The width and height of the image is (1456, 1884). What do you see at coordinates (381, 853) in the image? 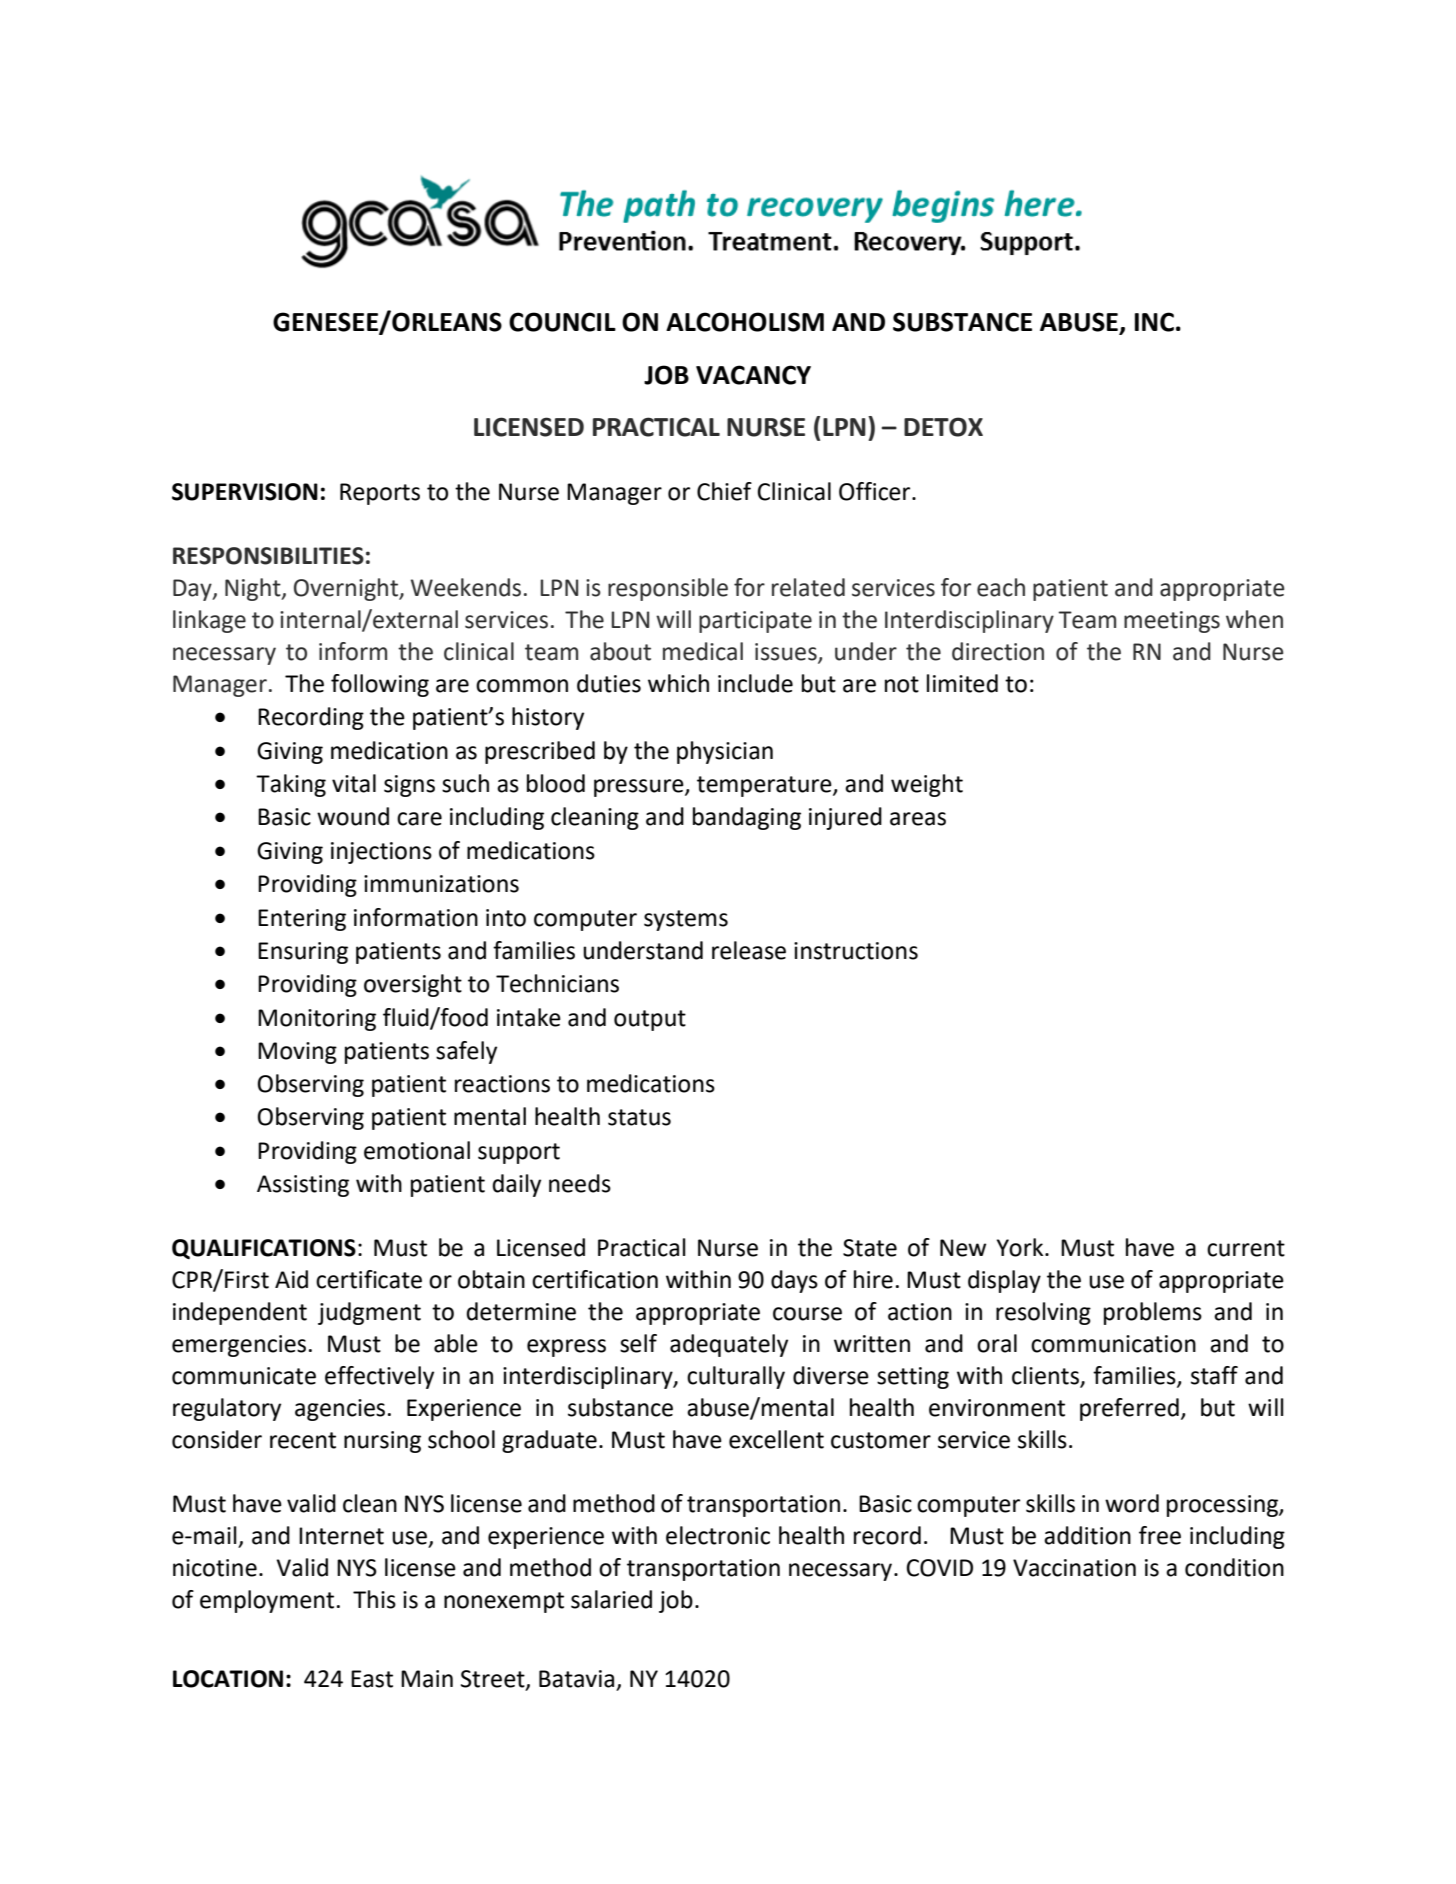
I see `injections` at bounding box center [381, 853].
